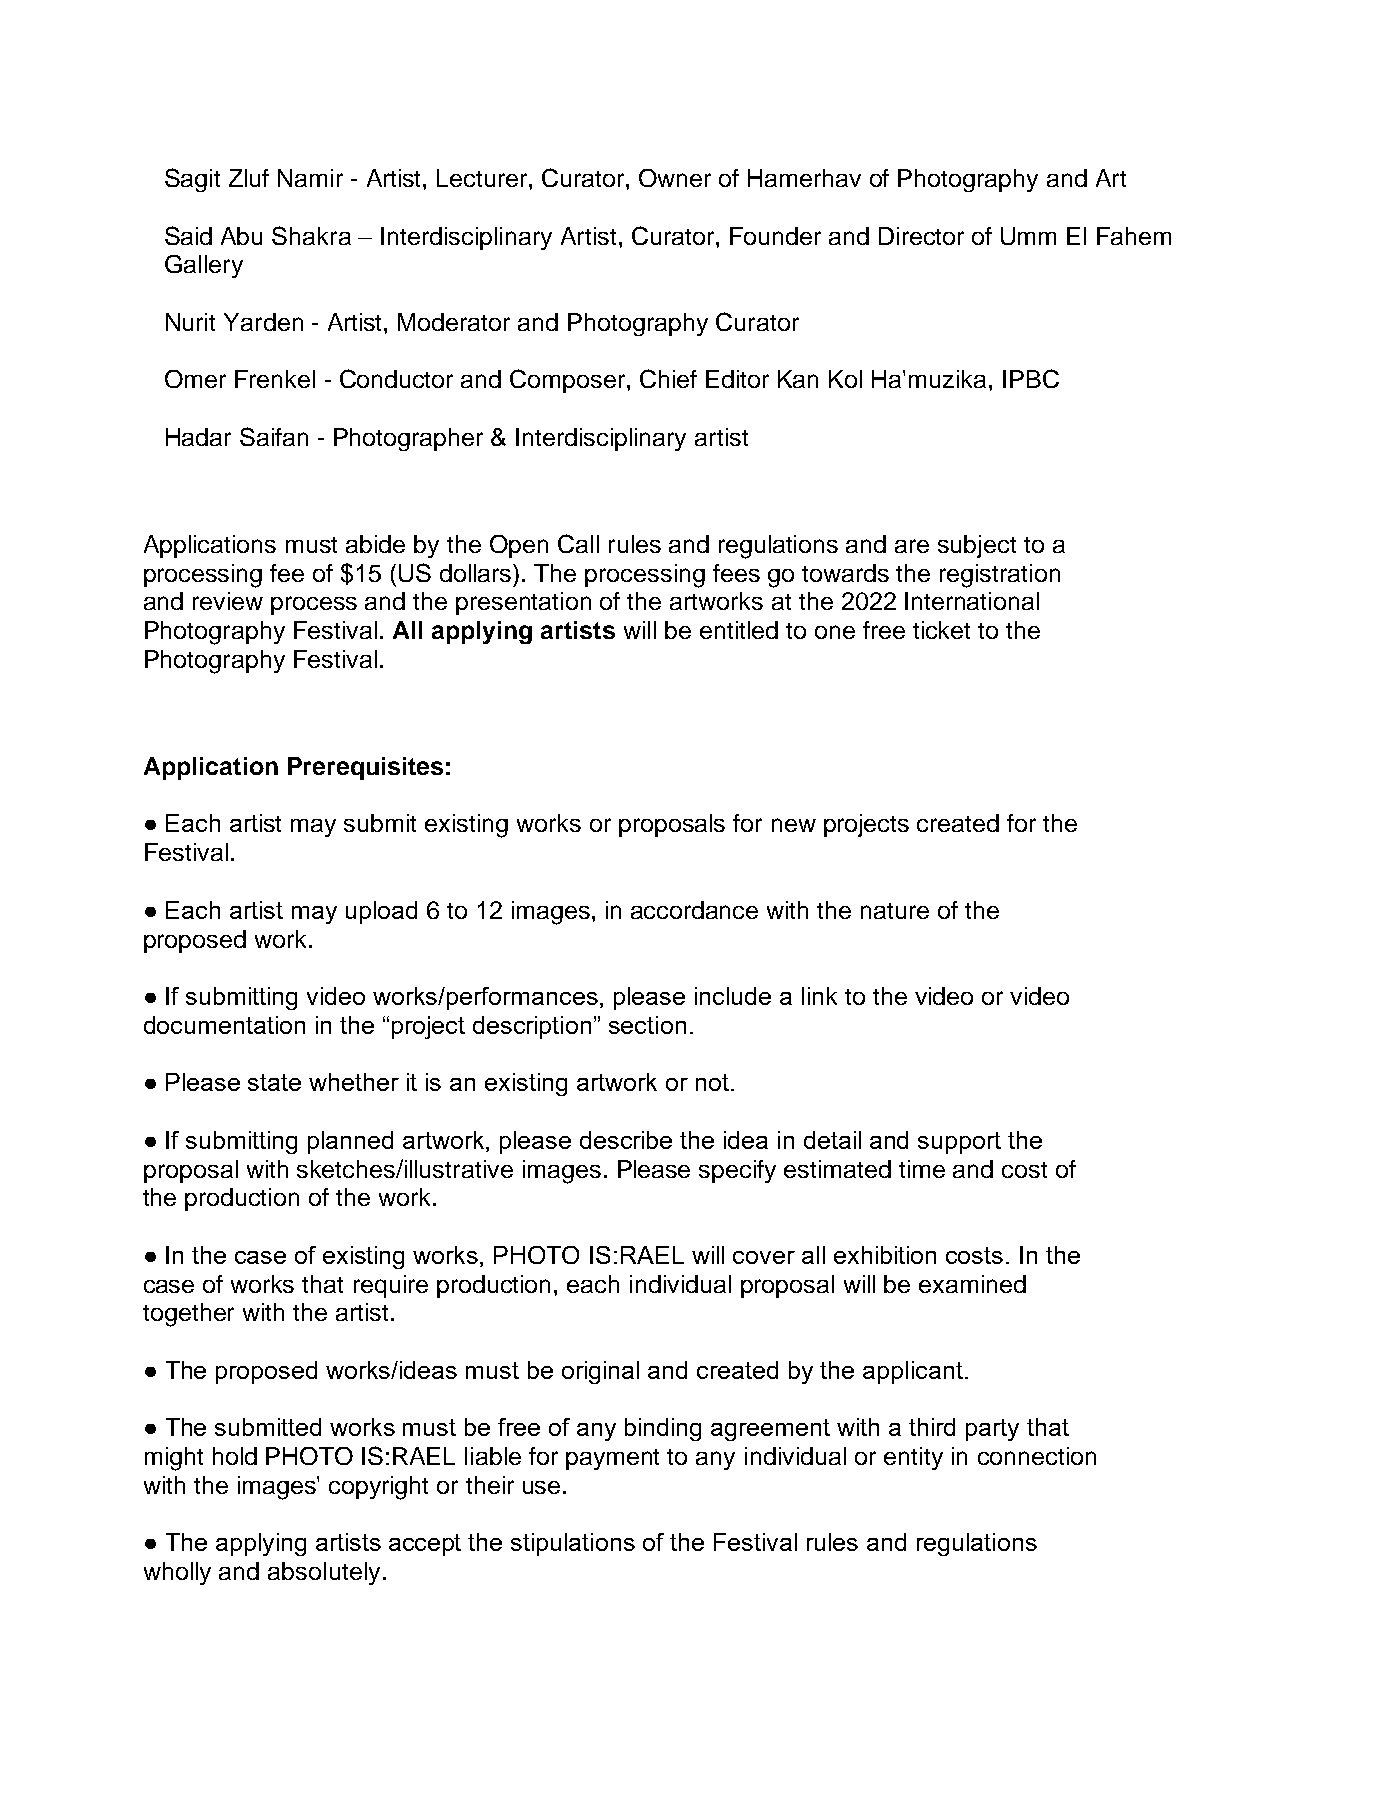 The height and width of the screenshot is (1800, 1391). I want to click on Owner, so click(675, 178).
